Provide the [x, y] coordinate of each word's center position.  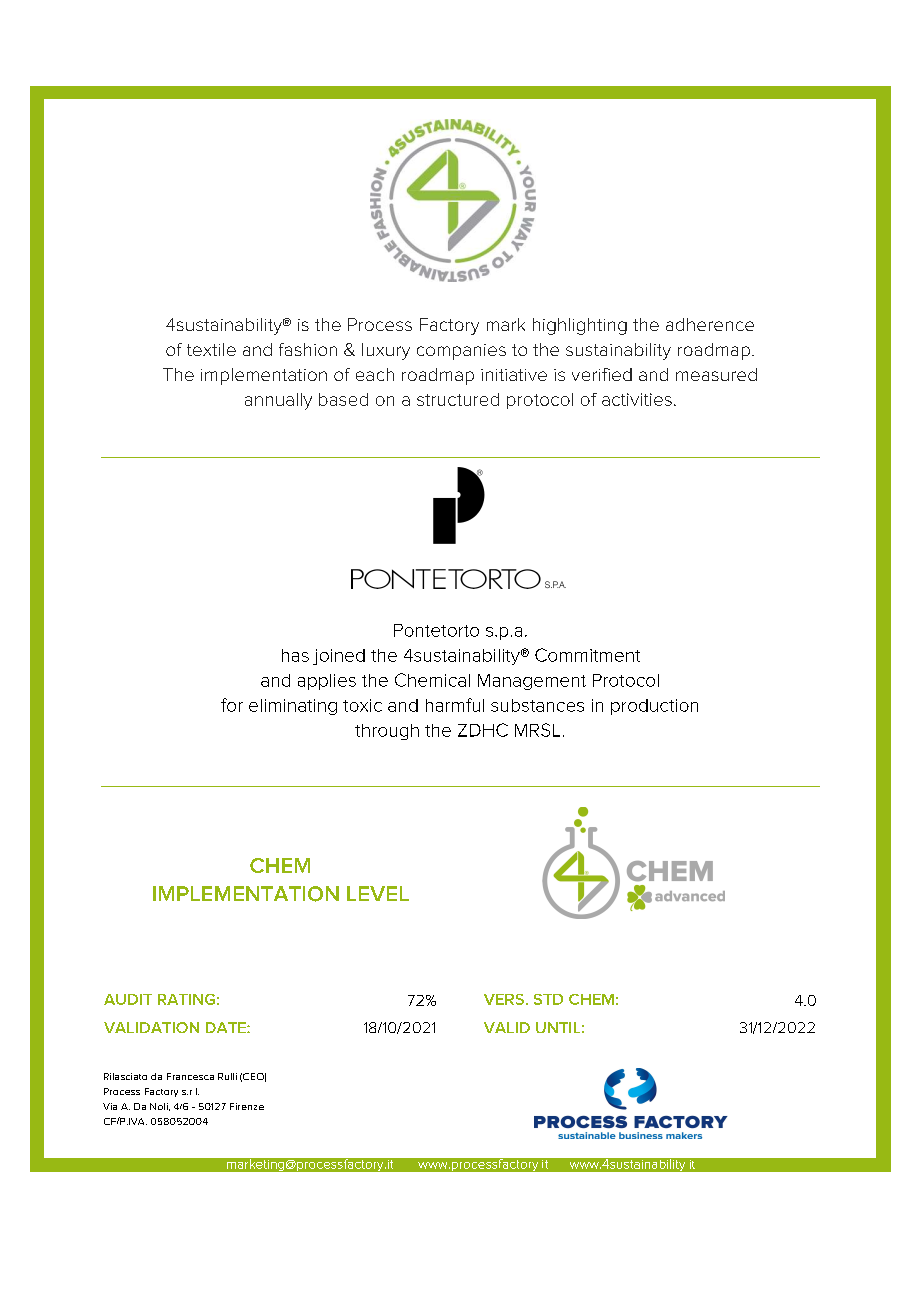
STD [548, 999]
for [232, 705]
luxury [386, 351]
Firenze [247, 1106]
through [387, 732]
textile [211, 349]
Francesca [190, 1076]
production [654, 707]
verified [602, 374]
